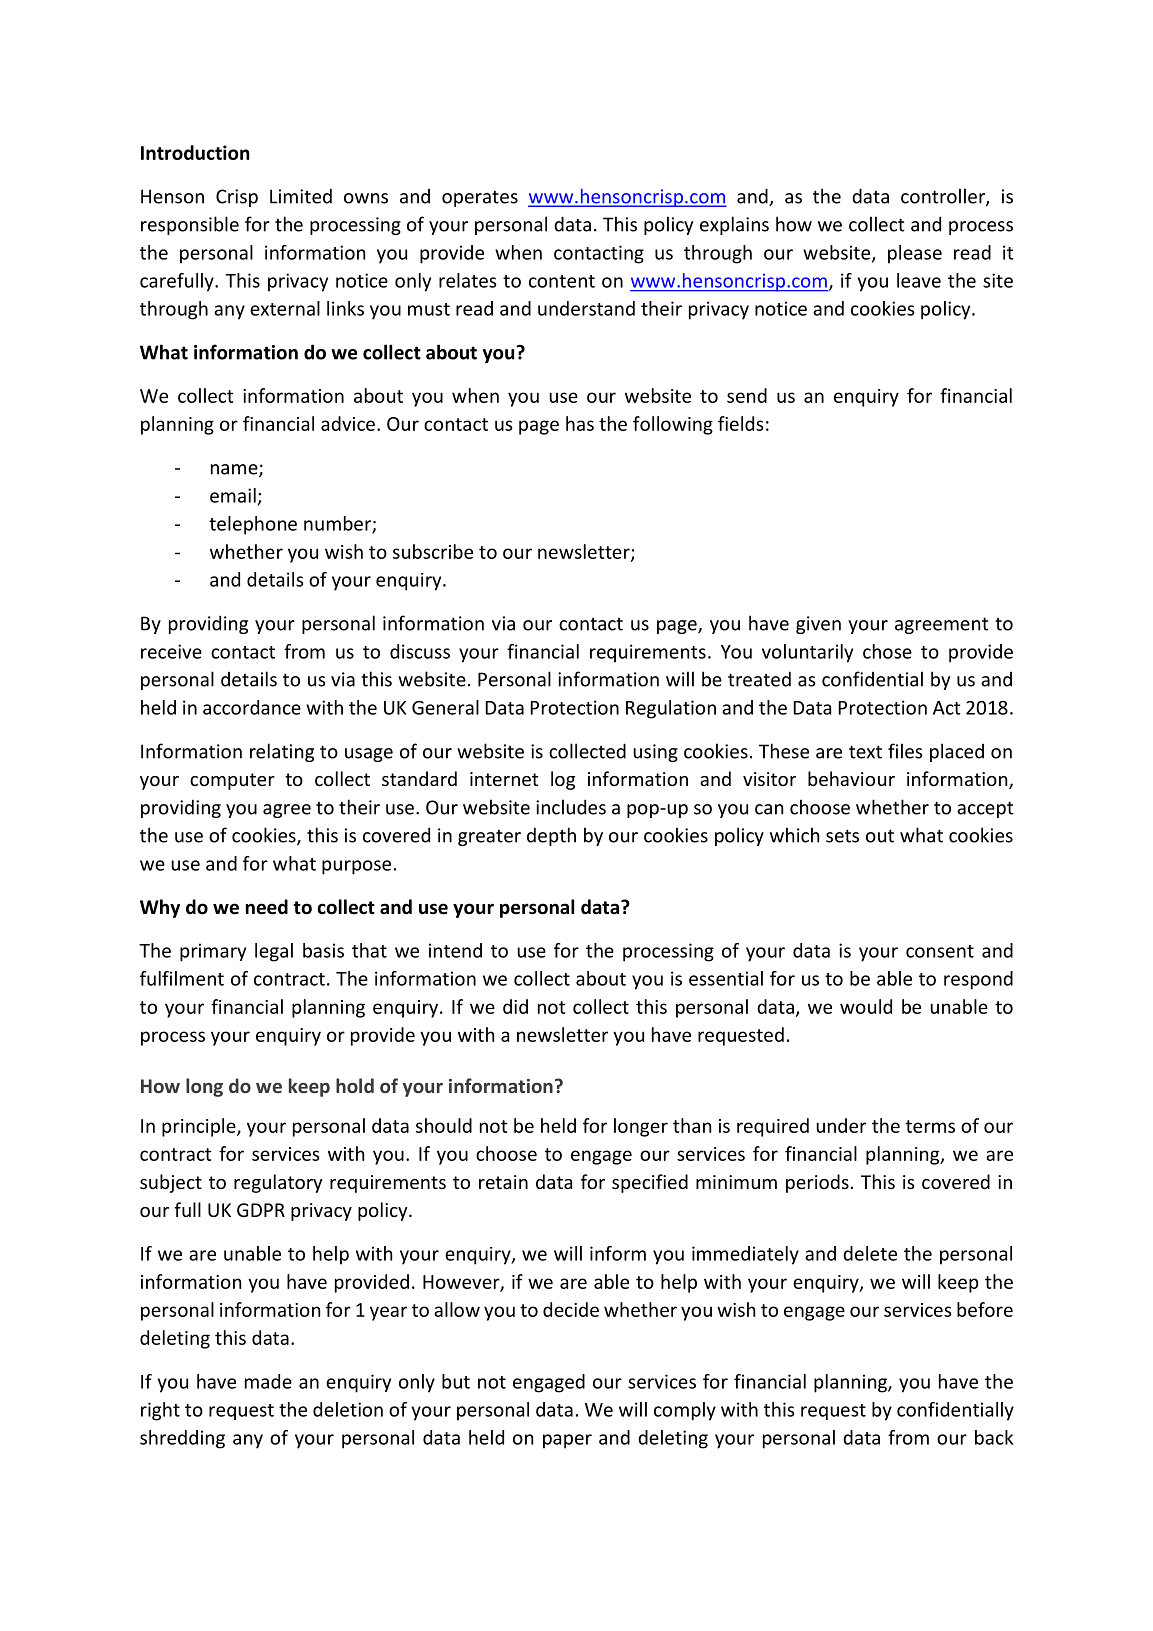  I want to click on operates, so click(480, 198).
